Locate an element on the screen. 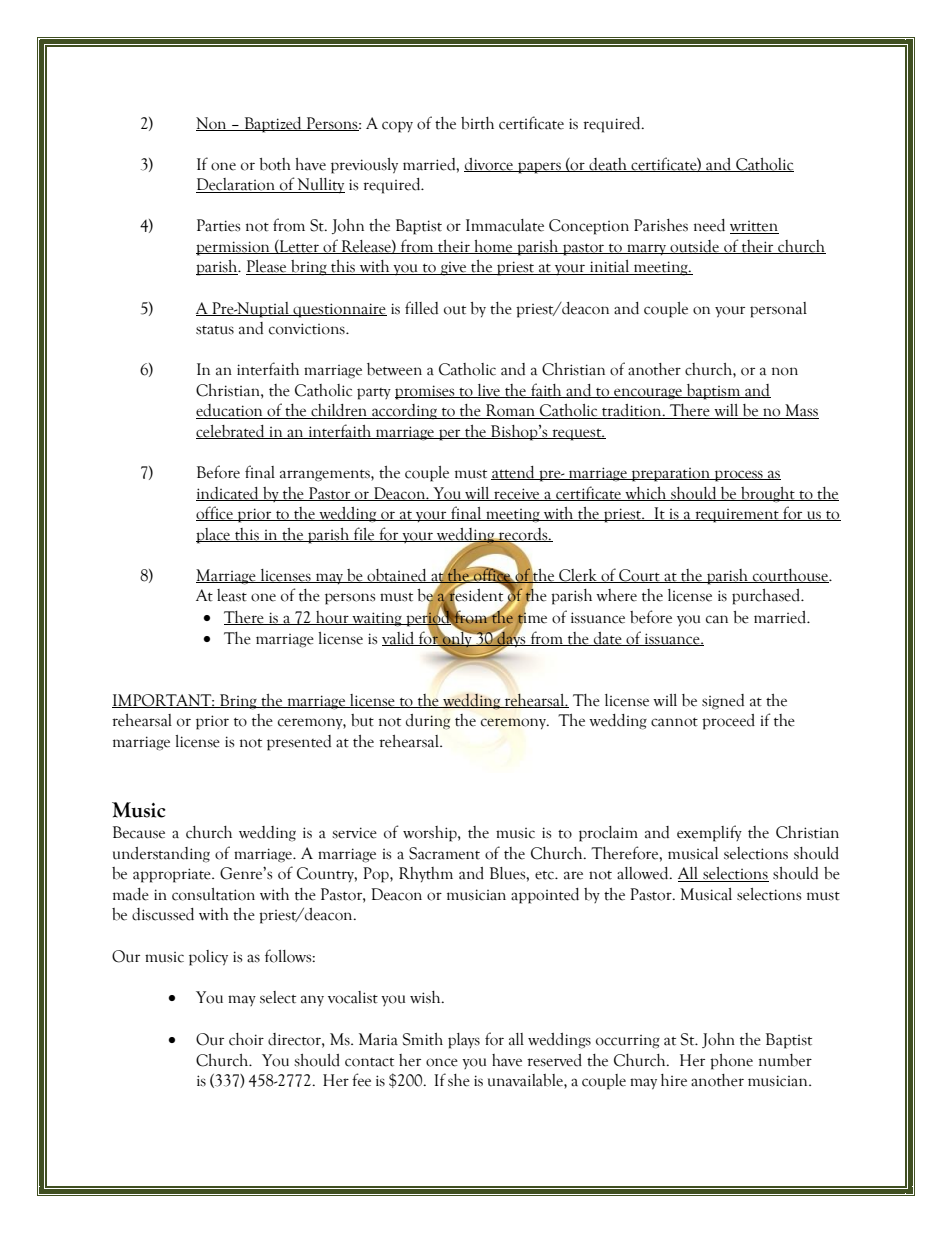 This screenshot has width=952, height=1233. during is located at coordinates (428, 722).
